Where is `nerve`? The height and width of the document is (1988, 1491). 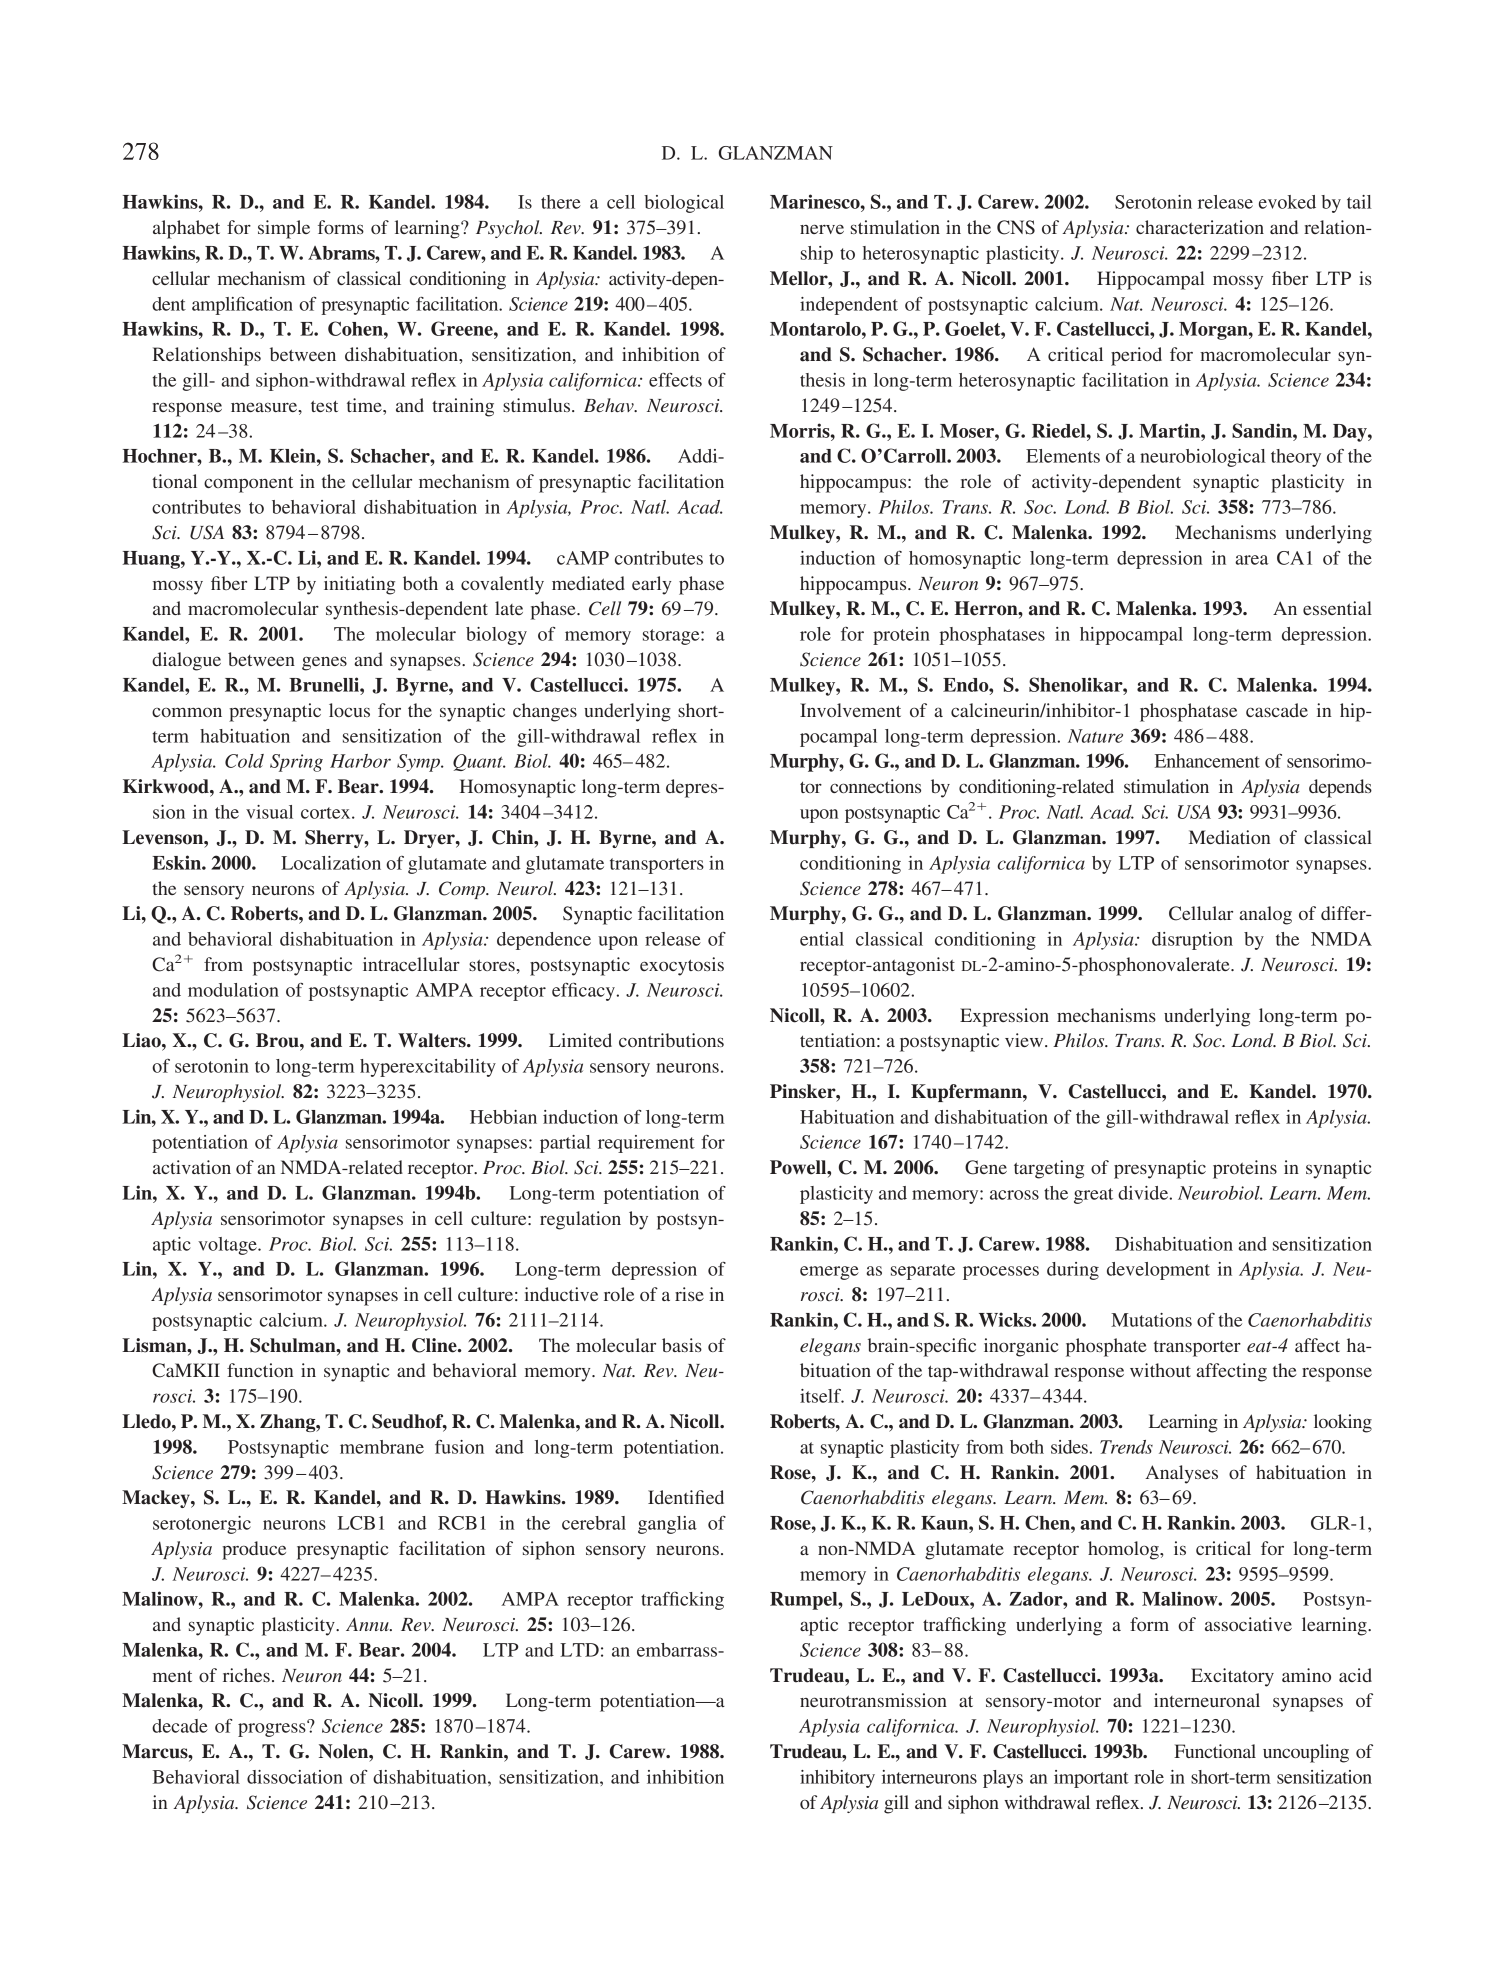
nerve is located at coordinates (822, 229).
